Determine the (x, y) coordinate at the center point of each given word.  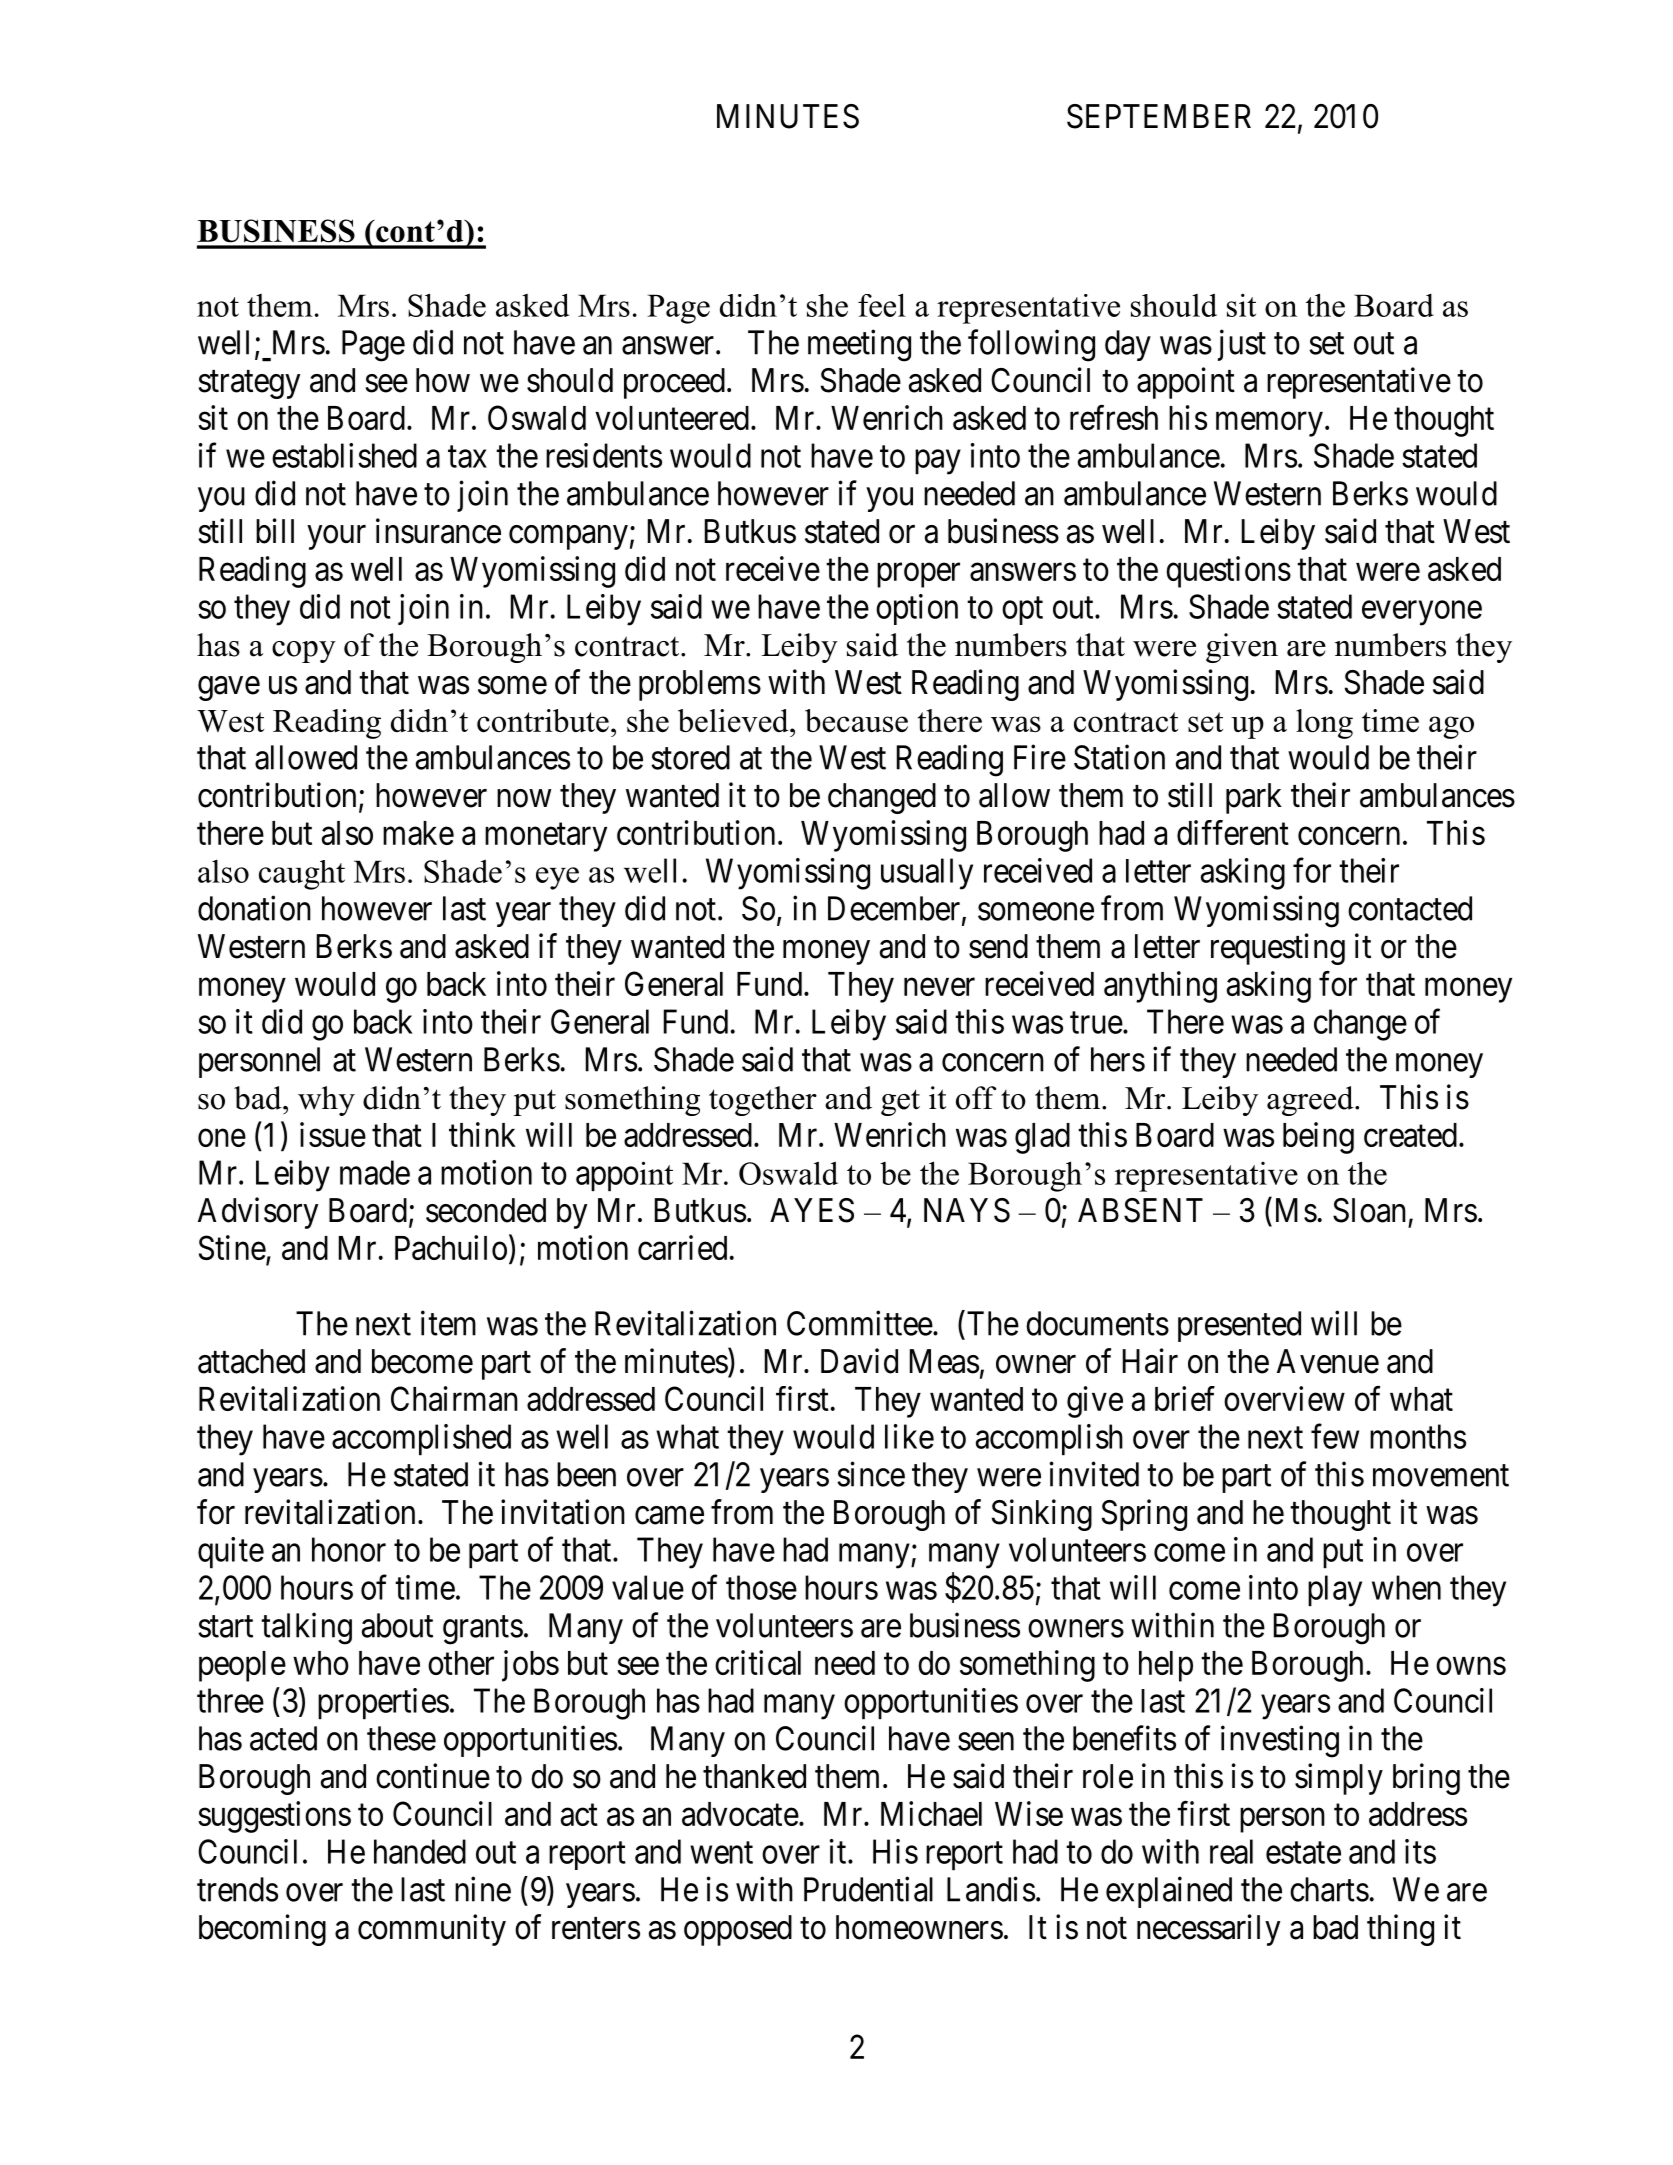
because (856, 720)
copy (304, 652)
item (448, 1323)
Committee (860, 1323)
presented (1239, 1326)
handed (420, 1851)
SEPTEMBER (1159, 116)
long (1324, 724)
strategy (249, 385)
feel (882, 305)
